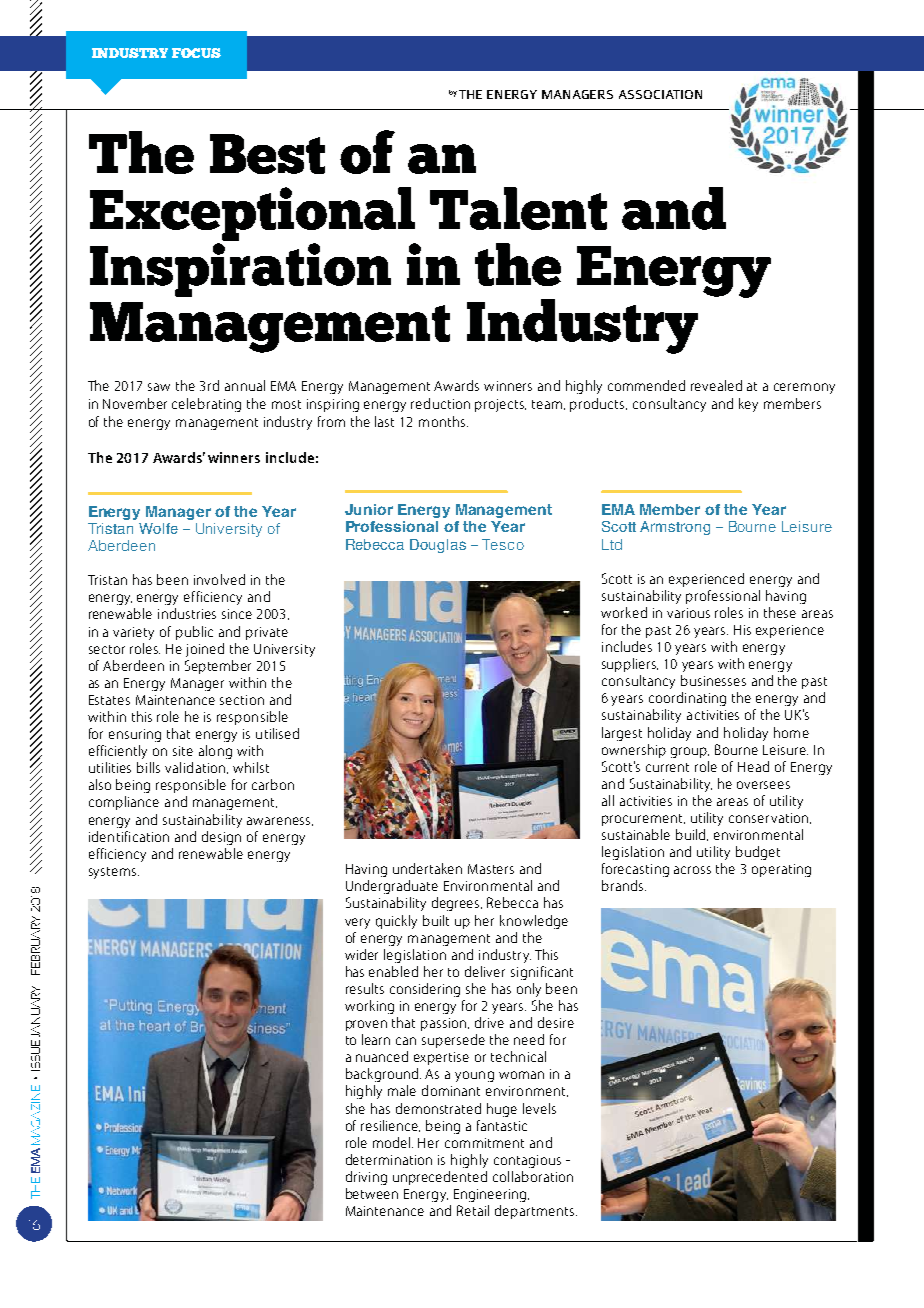 This screenshot has width=924, height=1308. What do you see at coordinates (206, 405) in the screenshot?
I see `celebrating` at bounding box center [206, 405].
